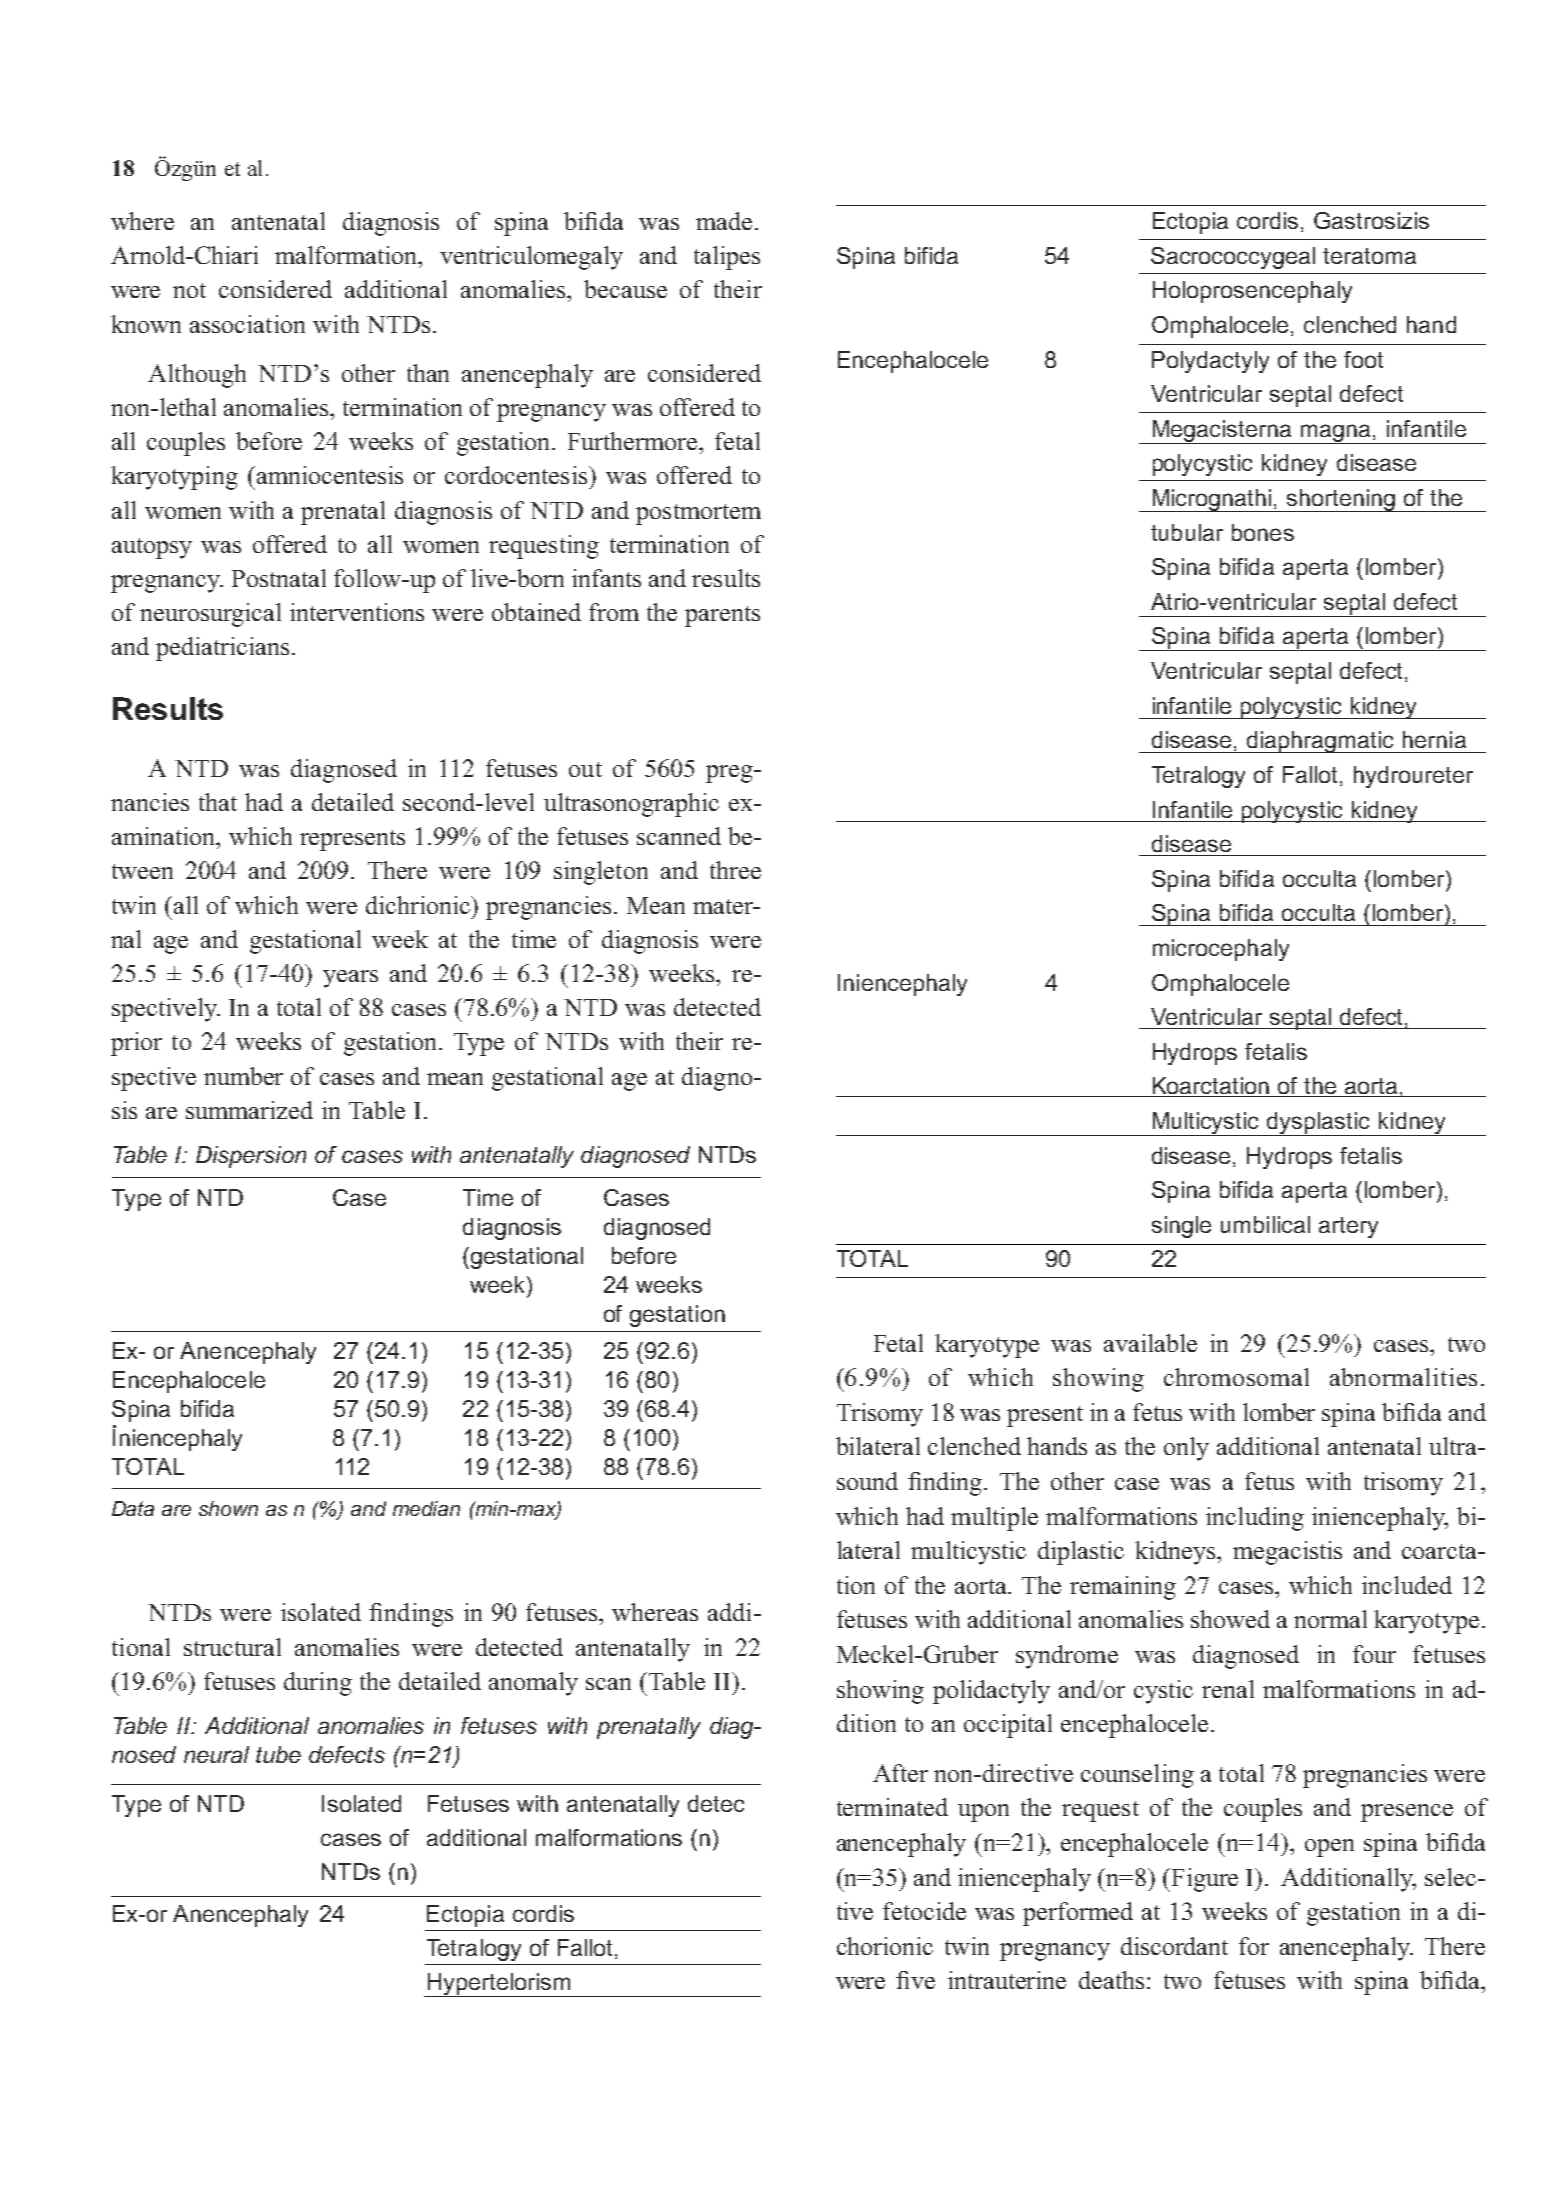 This image has width=1560, height=2207. Describe the element at coordinates (278, 1754) in the image. I see `tube` at that location.
